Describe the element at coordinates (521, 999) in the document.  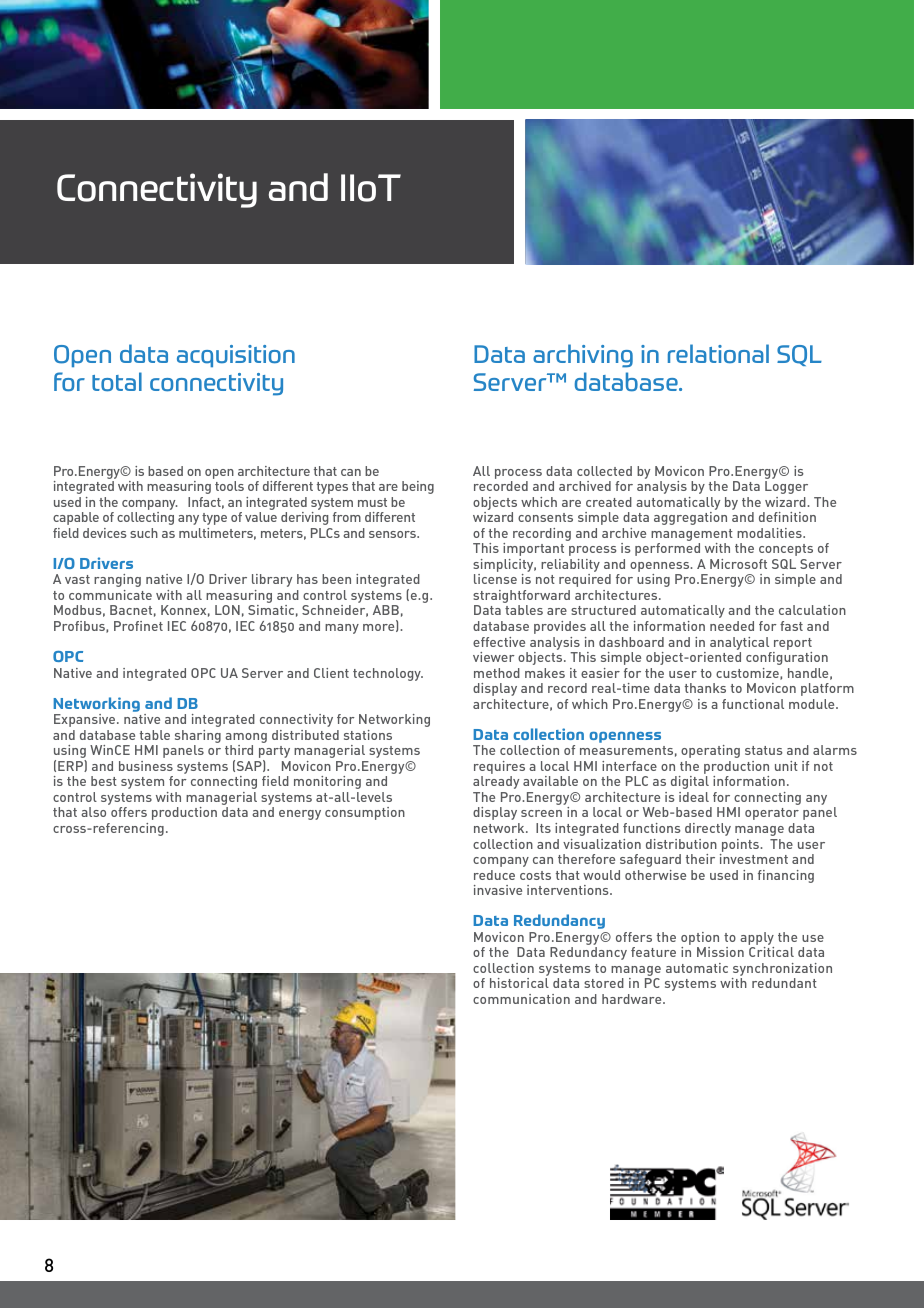
I see `communication` at that location.
